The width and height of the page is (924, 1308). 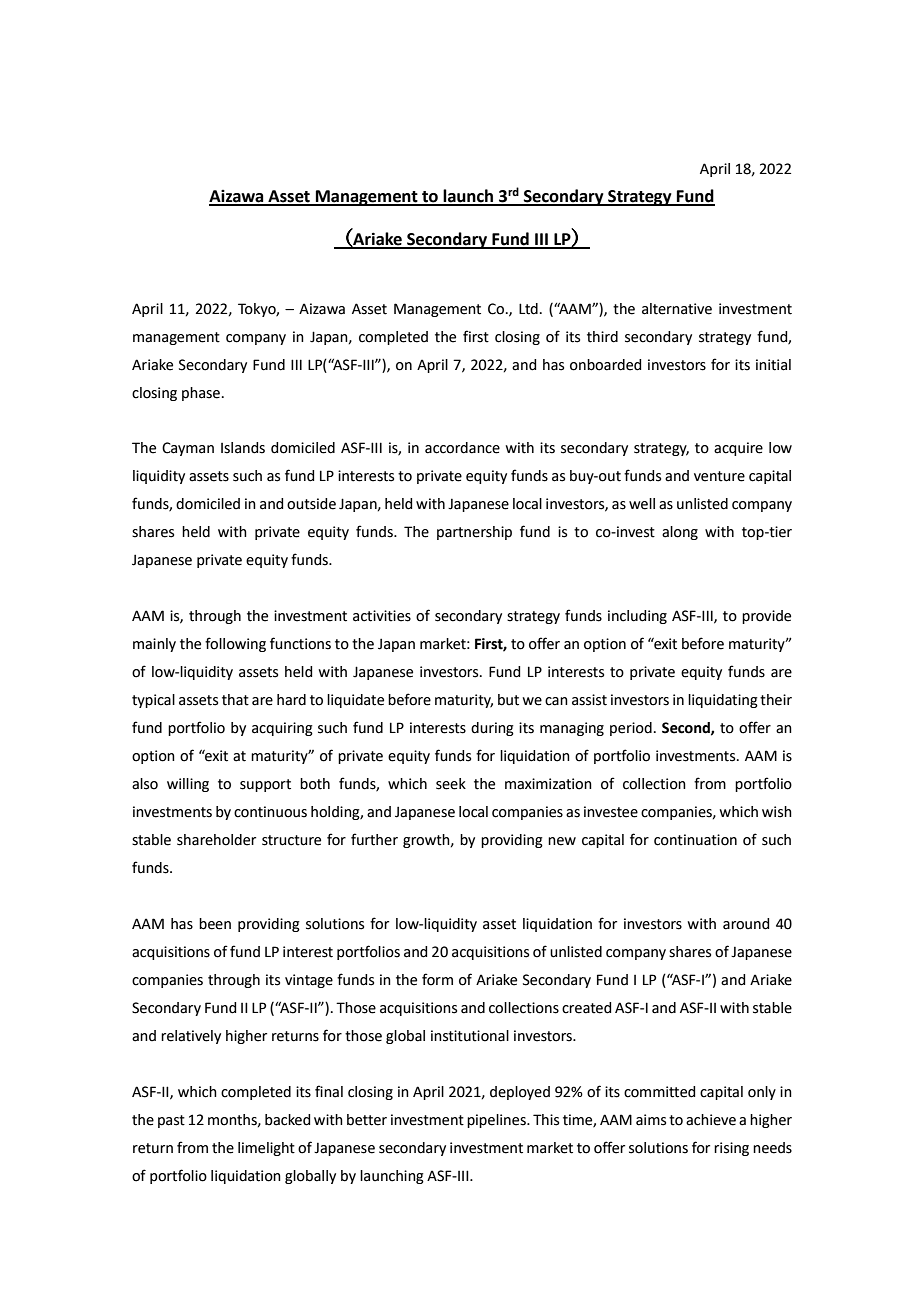 What do you see at coordinates (711, 1120) in the page?
I see `achieve` at bounding box center [711, 1120].
